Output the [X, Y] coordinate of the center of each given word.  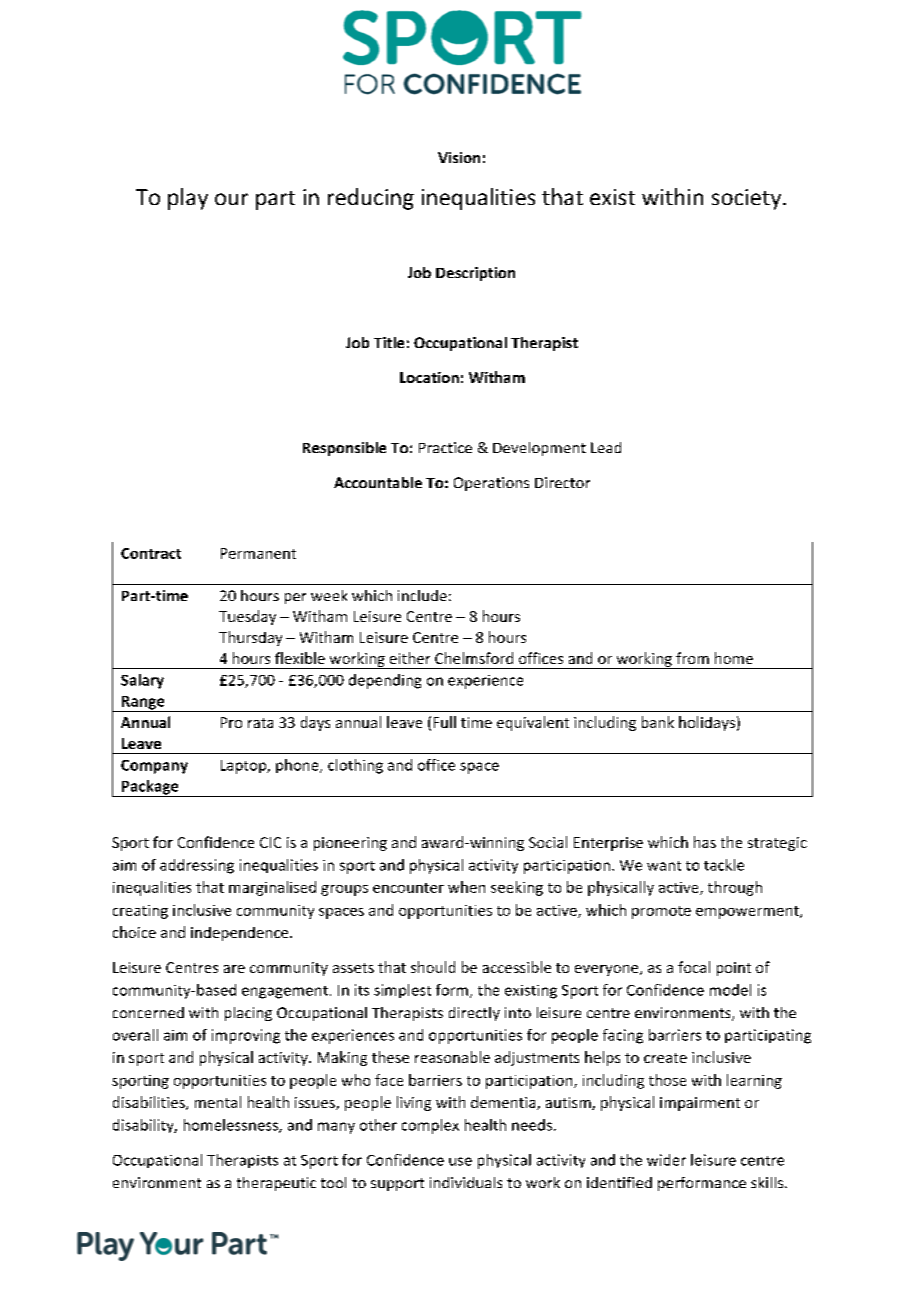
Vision [459, 157]
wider [666, 1160]
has [705, 842]
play [188, 199]
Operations [491, 484]
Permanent [258, 553]
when [466, 887]
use [460, 1161]
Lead [606, 447]
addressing [197, 866]
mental [218, 1102]
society [748, 199]
